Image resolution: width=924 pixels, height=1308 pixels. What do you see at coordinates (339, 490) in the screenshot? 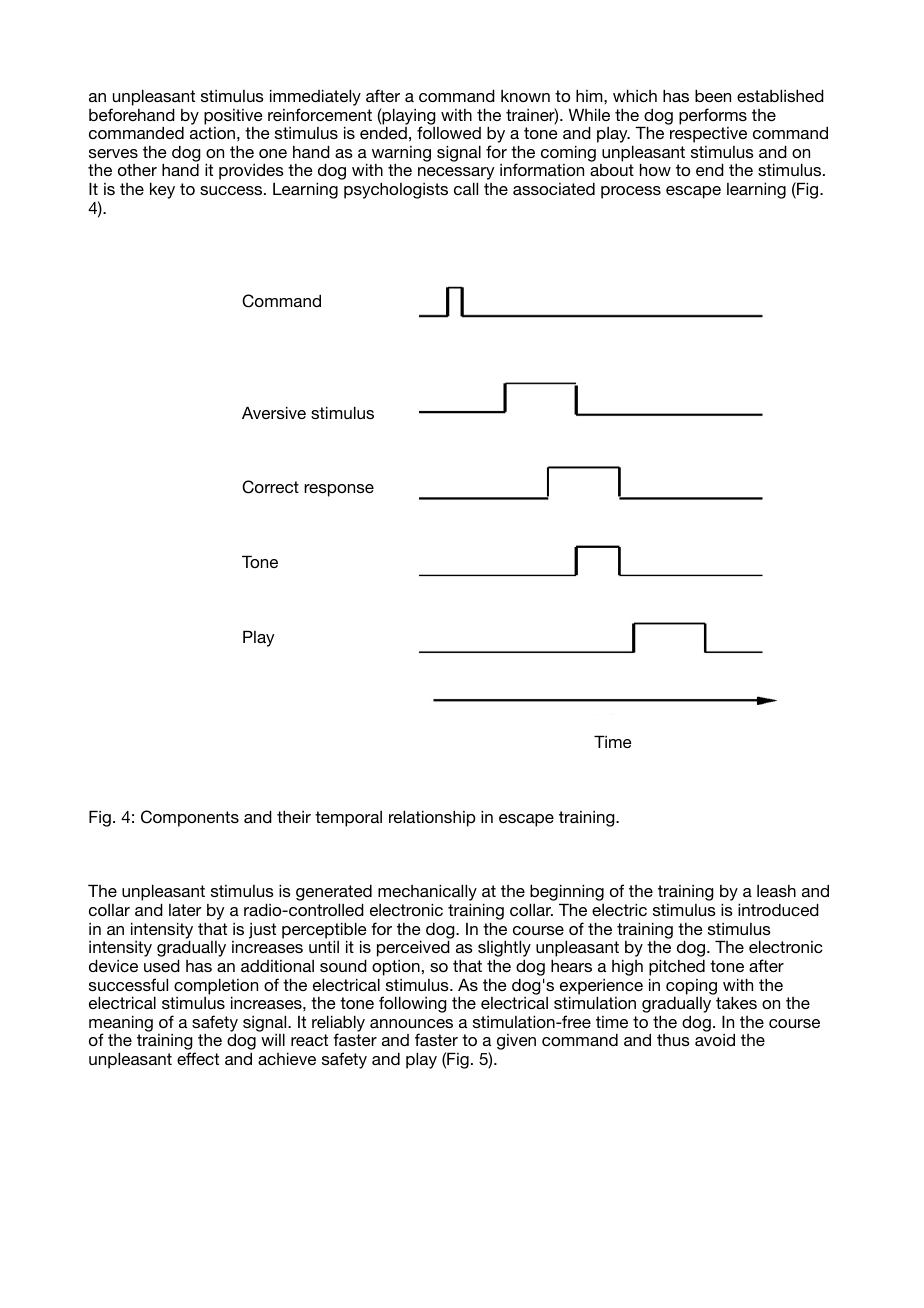
I see `response` at bounding box center [339, 490].
